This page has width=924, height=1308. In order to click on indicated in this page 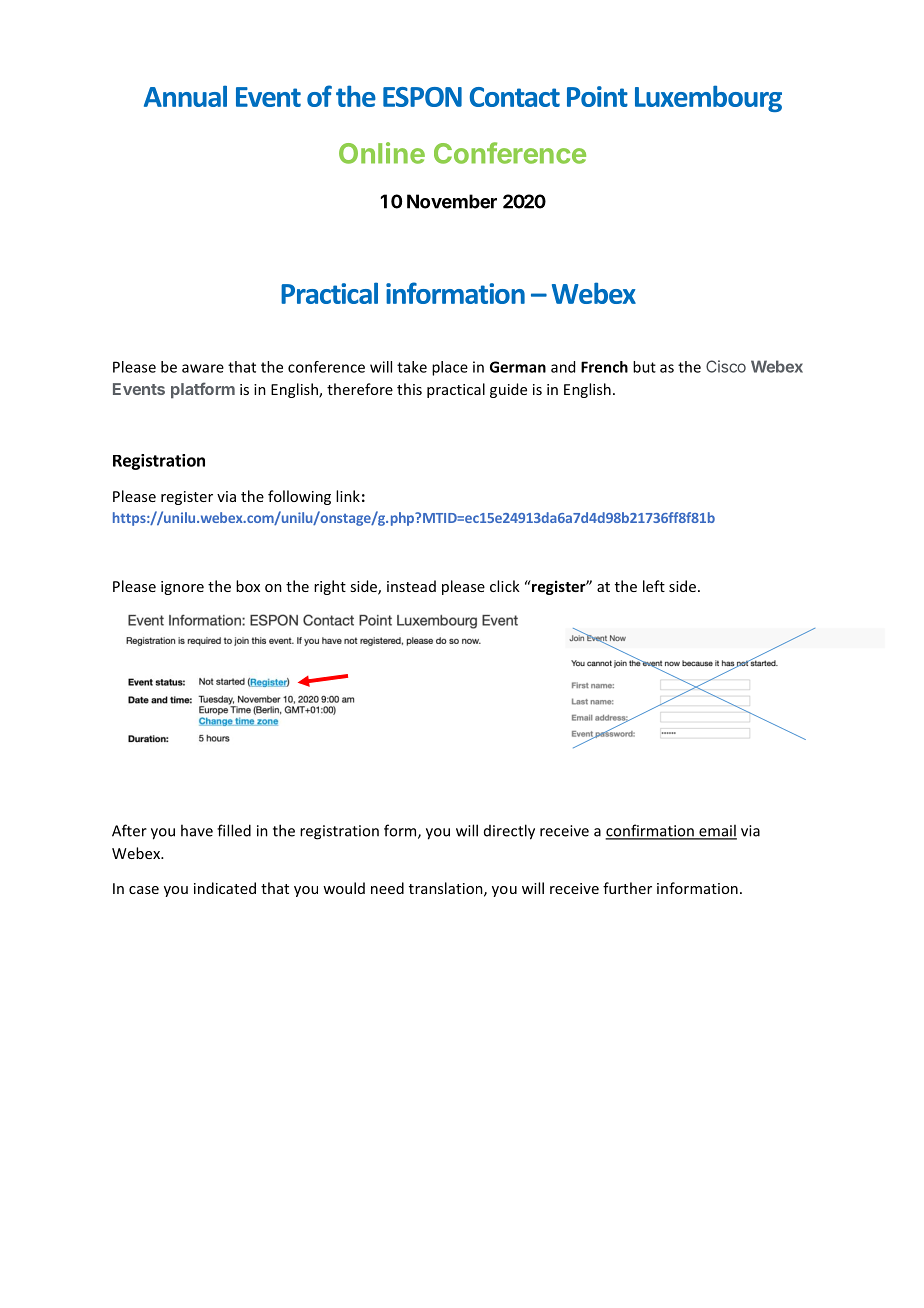, I will do `click(225, 888)`.
